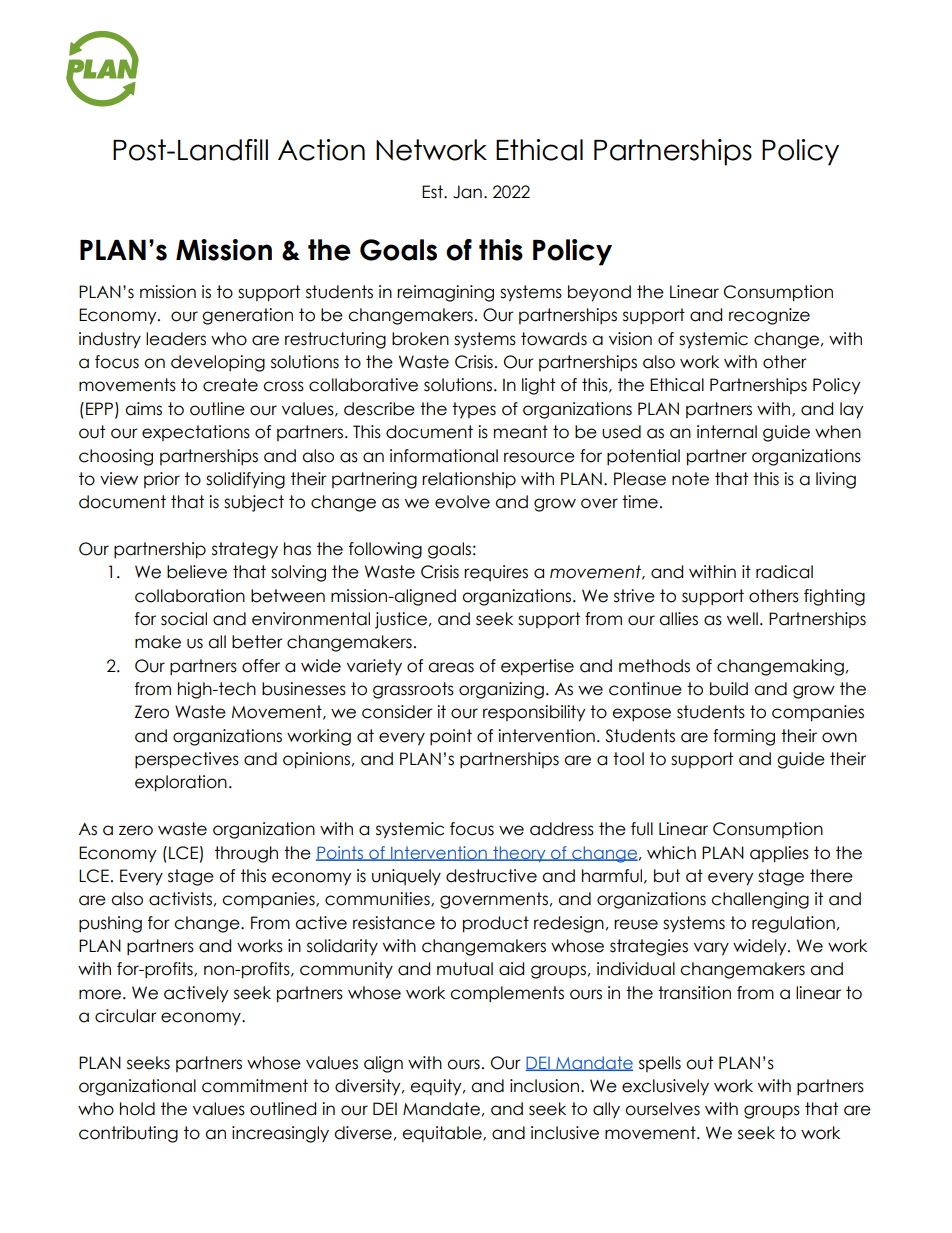  Describe the element at coordinates (474, 410) in the document. I see `types` at that location.
